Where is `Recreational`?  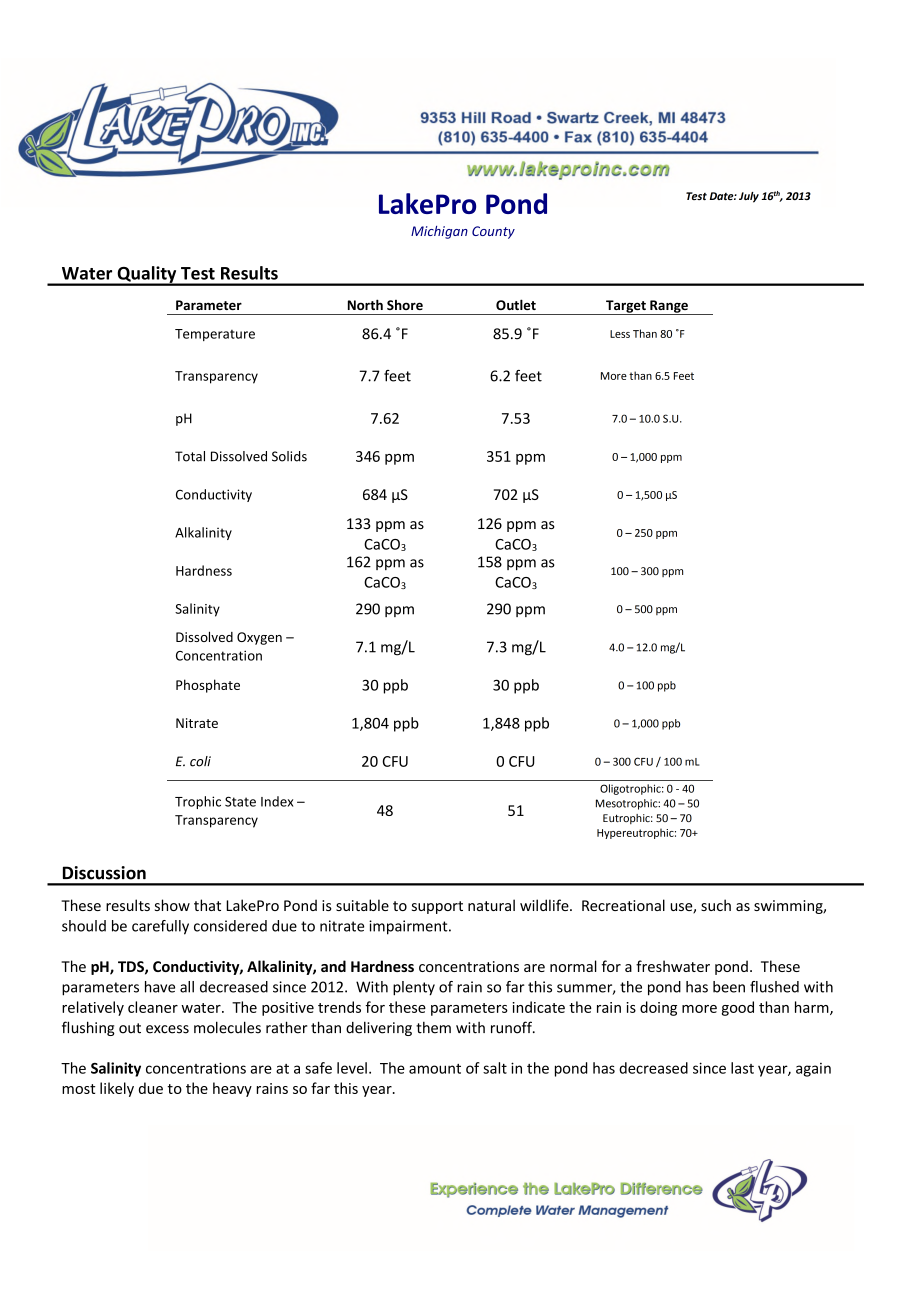
Recreational is located at coordinates (623, 905).
